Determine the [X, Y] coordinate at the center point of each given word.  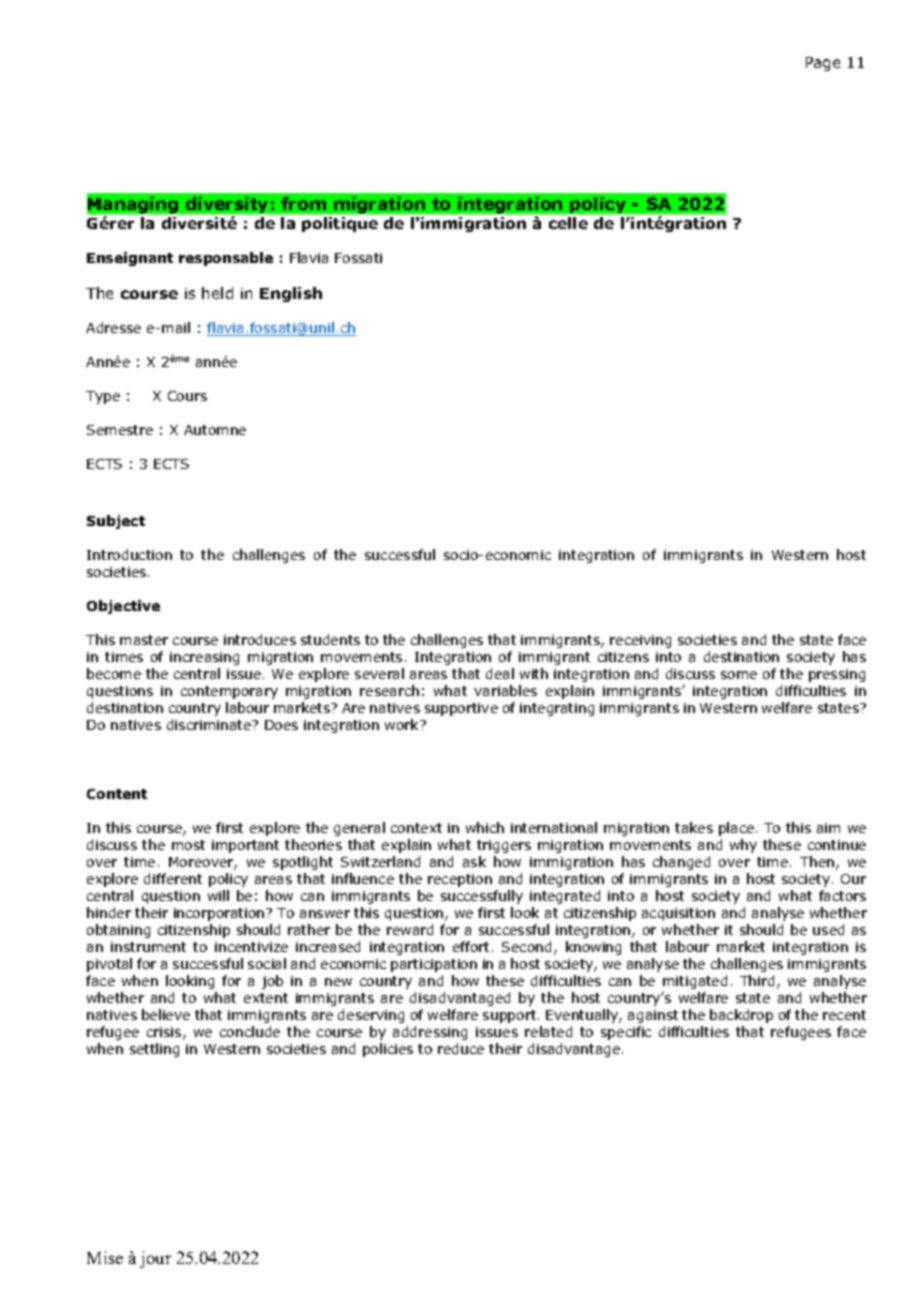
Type [103, 397]
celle [568, 223]
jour [155, 1259]
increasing [204, 658]
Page [823, 64]
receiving [640, 641]
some [739, 675]
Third [757, 980]
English [291, 294]
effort [471, 946]
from [303, 203]
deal [500, 673]
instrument [148, 947]
